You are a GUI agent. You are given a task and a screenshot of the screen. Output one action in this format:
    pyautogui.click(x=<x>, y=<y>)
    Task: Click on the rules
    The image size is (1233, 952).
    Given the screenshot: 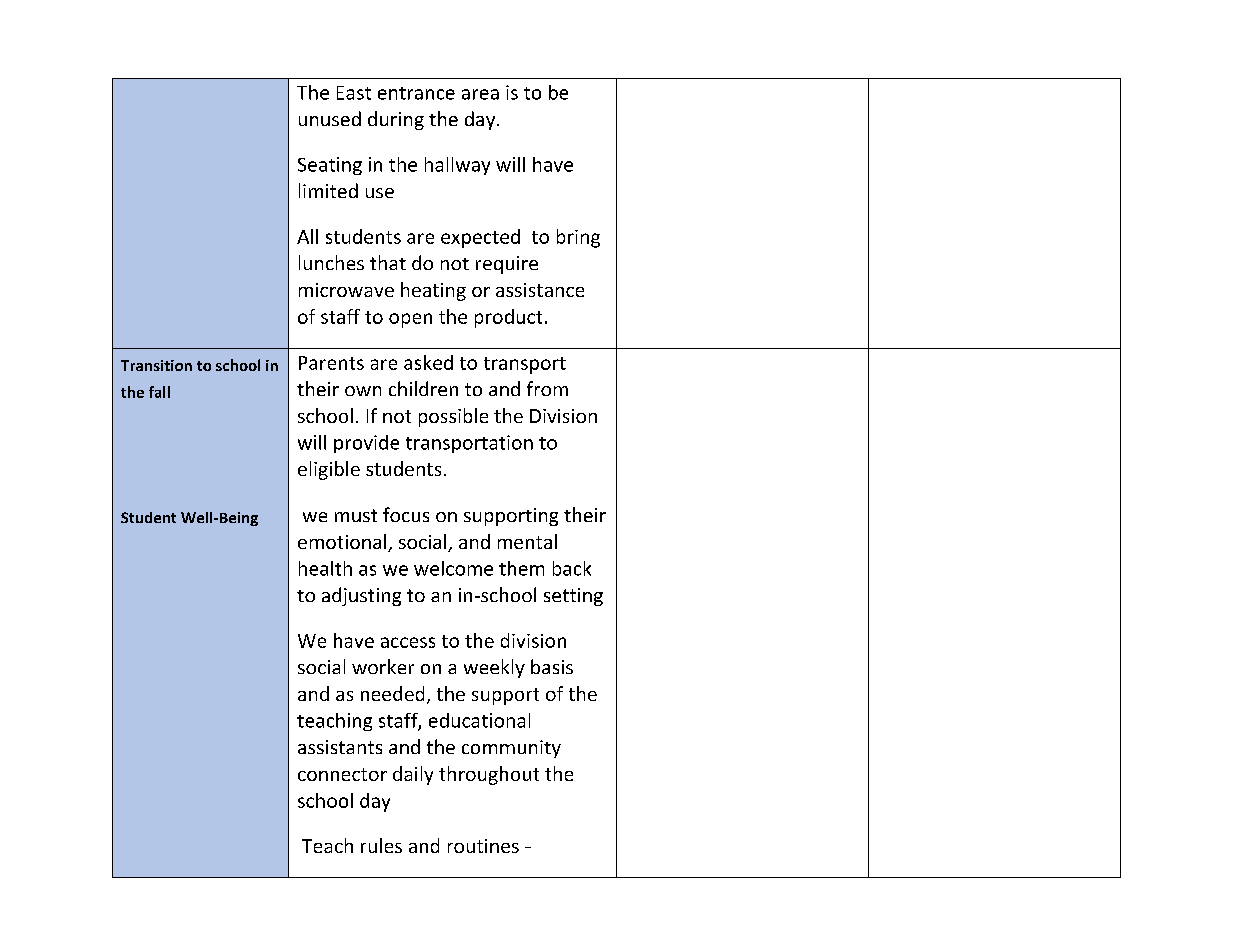 What is the action you would take?
    pyautogui.click(x=381, y=845)
